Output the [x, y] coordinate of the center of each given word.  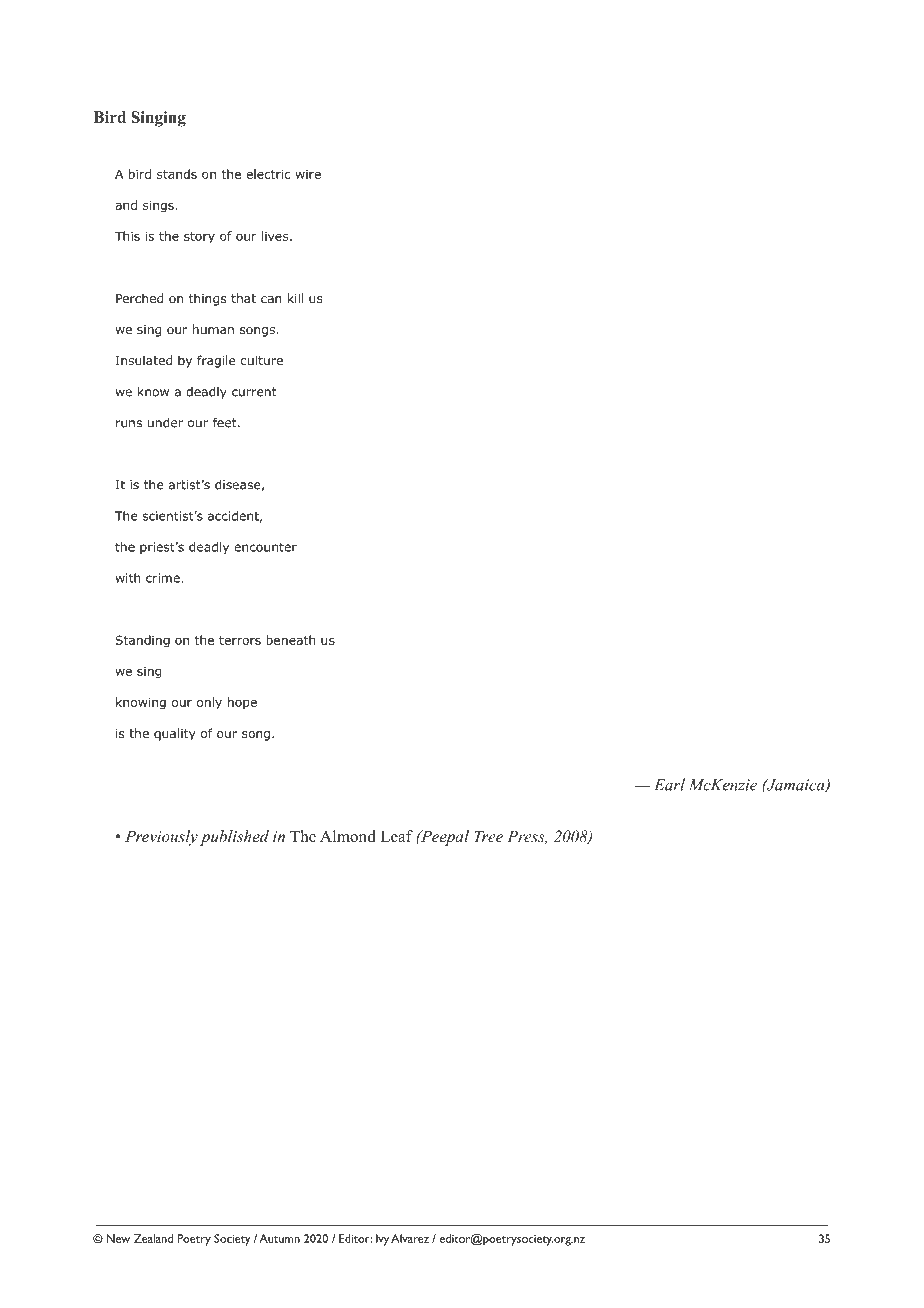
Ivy [382, 1240]
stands [177, 174]
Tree [488, 836]
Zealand [153, 1238]
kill [295, 298]
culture [262, 360]
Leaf [396, 836]
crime [164, 578]
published [234, 838]
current [254, 392]
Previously [161, 838]
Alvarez [410, 1238]
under [165, 423]
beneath [291, 640]
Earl [669, 784]
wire [308, 174]
